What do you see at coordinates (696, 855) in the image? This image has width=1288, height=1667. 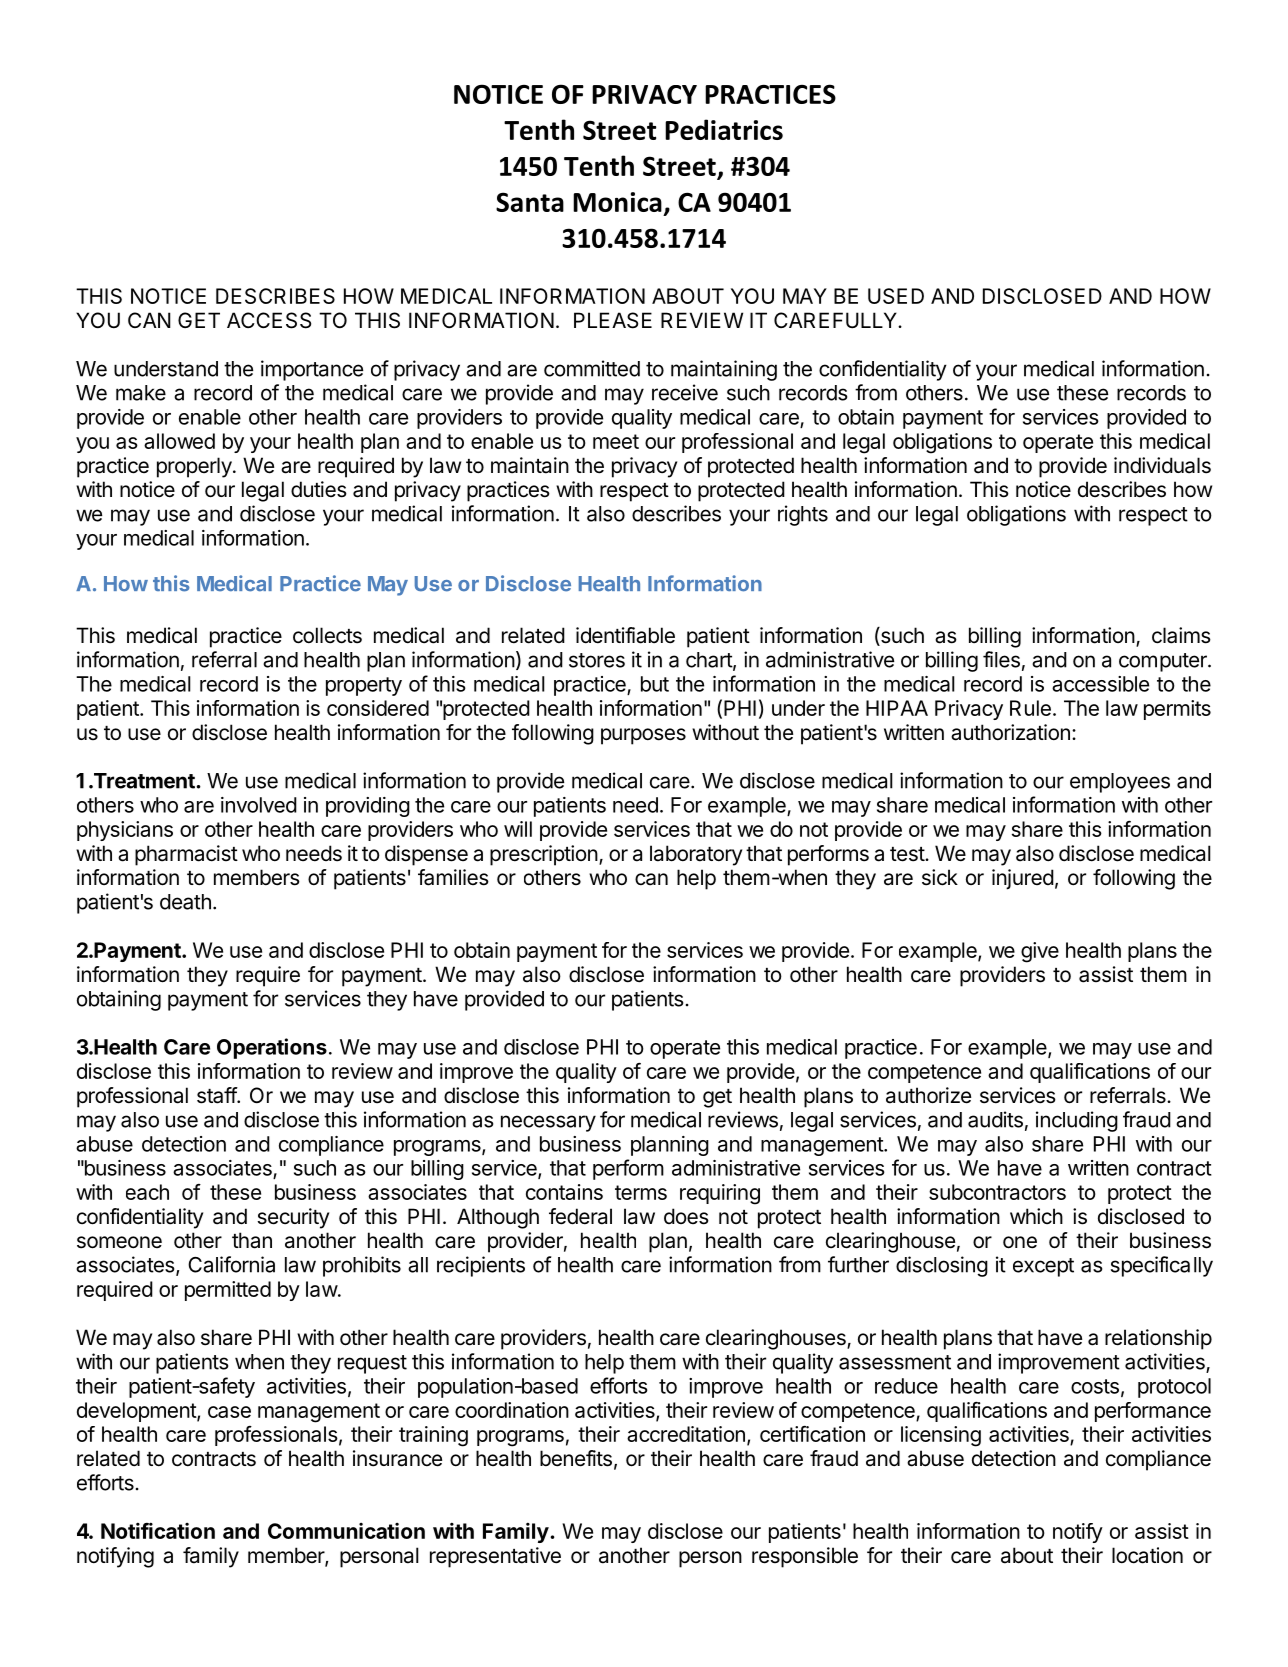 I see `laboratory` at bounding box center [696, 855].
